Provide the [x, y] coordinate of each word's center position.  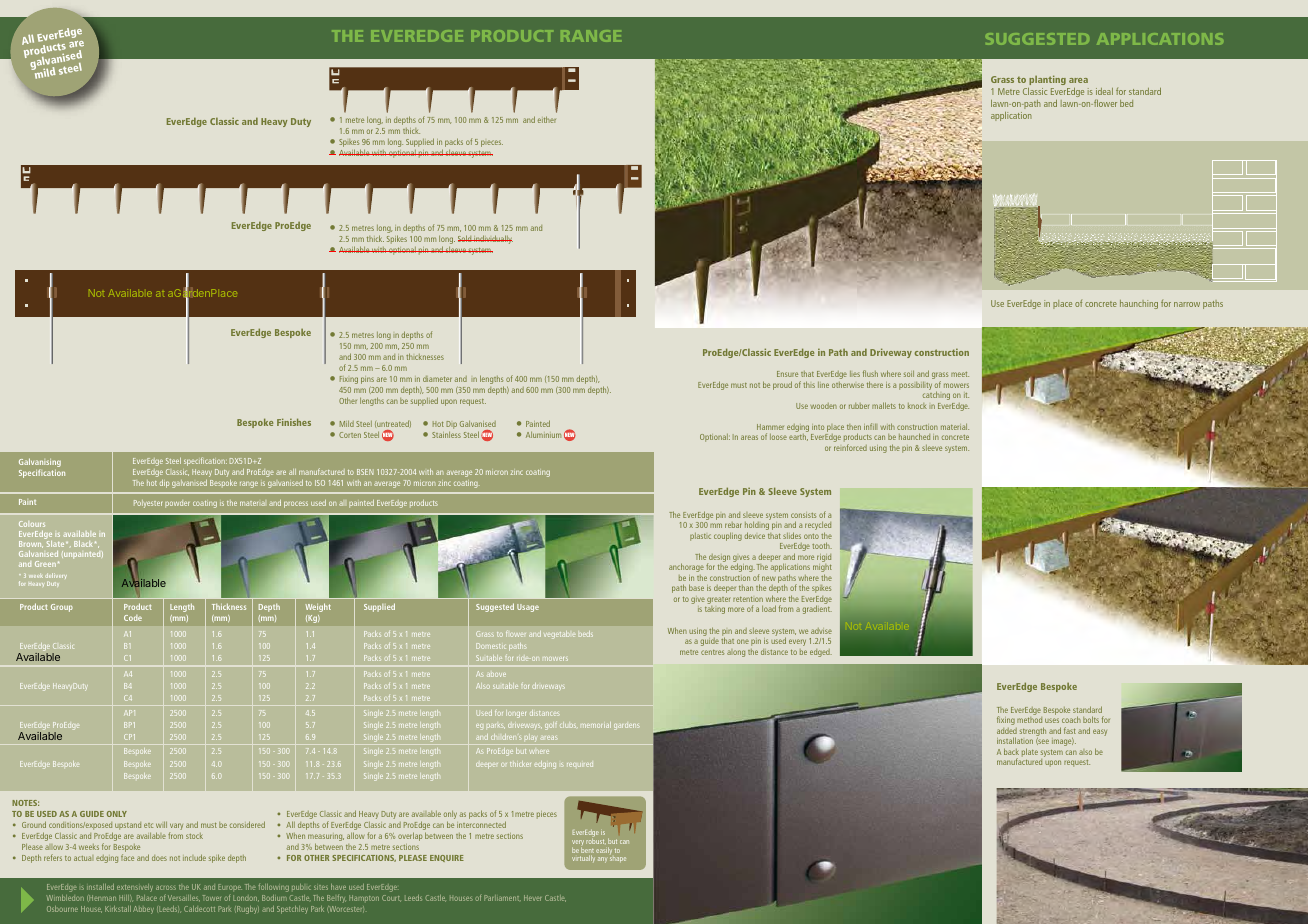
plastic [700, 537]
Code [133, 618]
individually [492, 239]
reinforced [850, 447]
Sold [465, 238]
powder [177, 504]
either [547, 119]
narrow [1187, 304]
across [166, 888]
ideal [1104, 91]
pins [367, 380]
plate [1030, 752]
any [602, 860]
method [1029, 720]
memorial [597, 725]
